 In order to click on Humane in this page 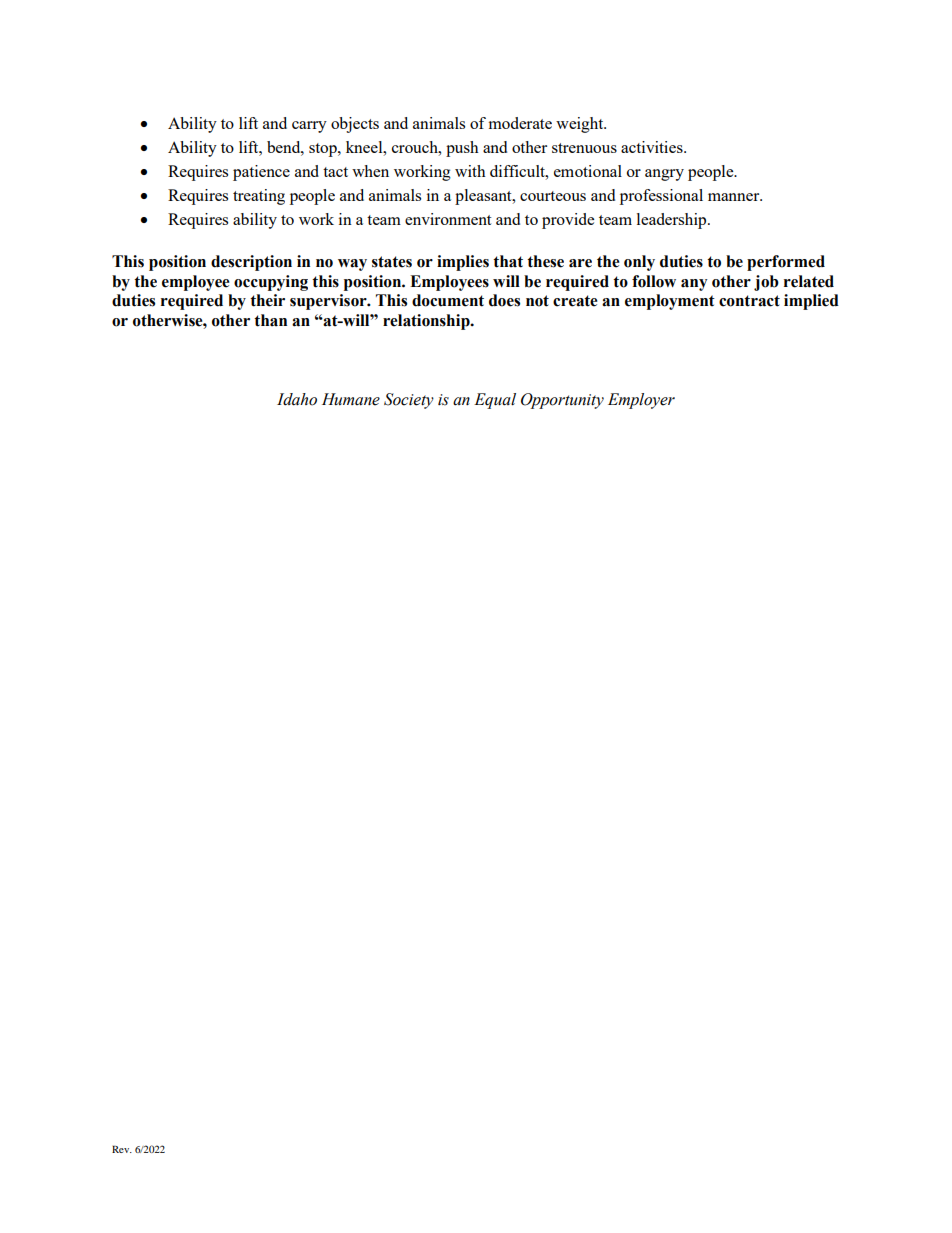, I will do `click(351, 399)`.
